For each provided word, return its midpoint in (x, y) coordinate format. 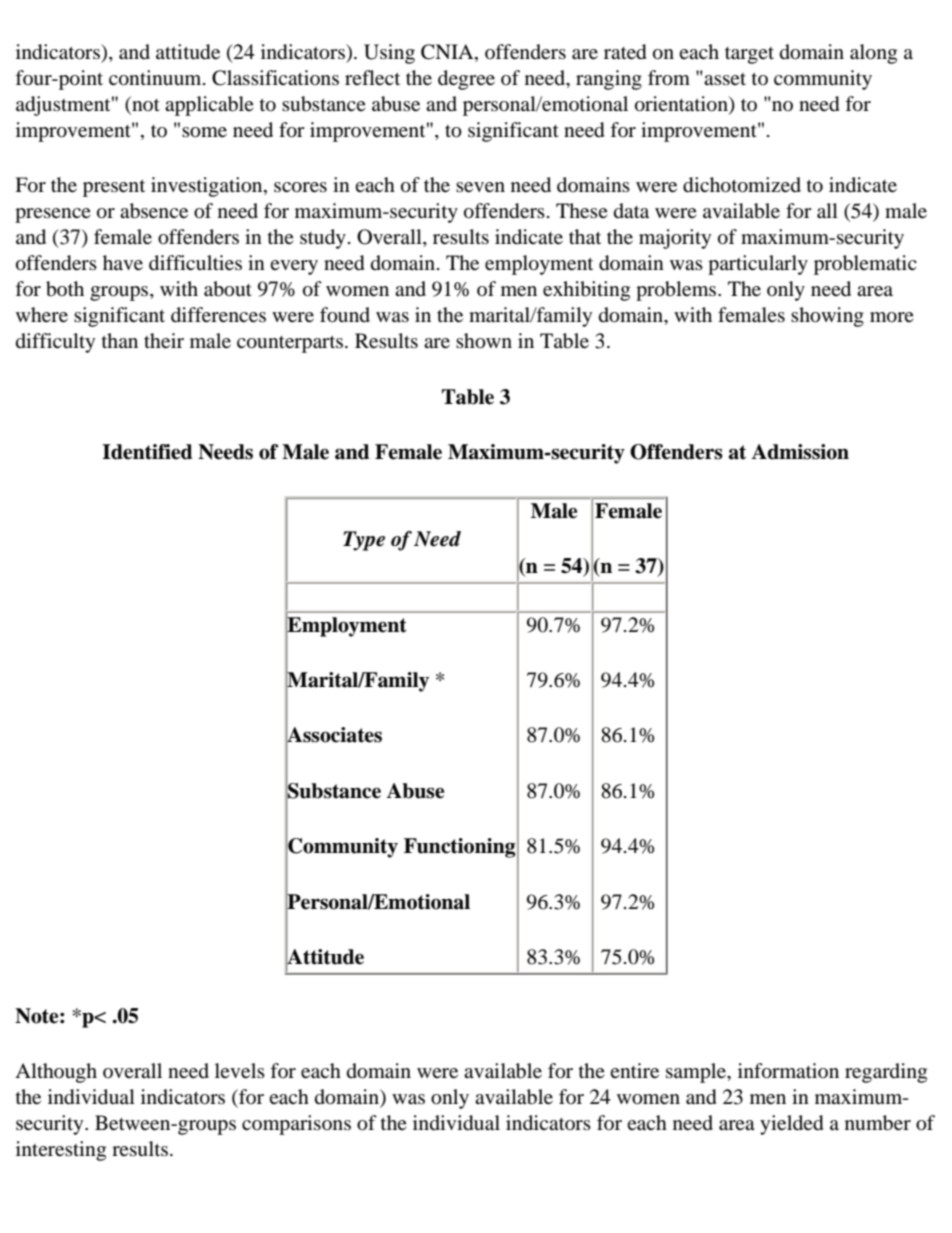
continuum (156, 78)
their (164, 341)
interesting (61, 1151)
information (788, 1071)
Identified (147, 452)
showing (827, 317)
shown (484, 341)
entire (634, 1071)
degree (466, 80)
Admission (800, 452)
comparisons (296, 1125)
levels (240, 1071)
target (749, 55)
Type (364, 541)
